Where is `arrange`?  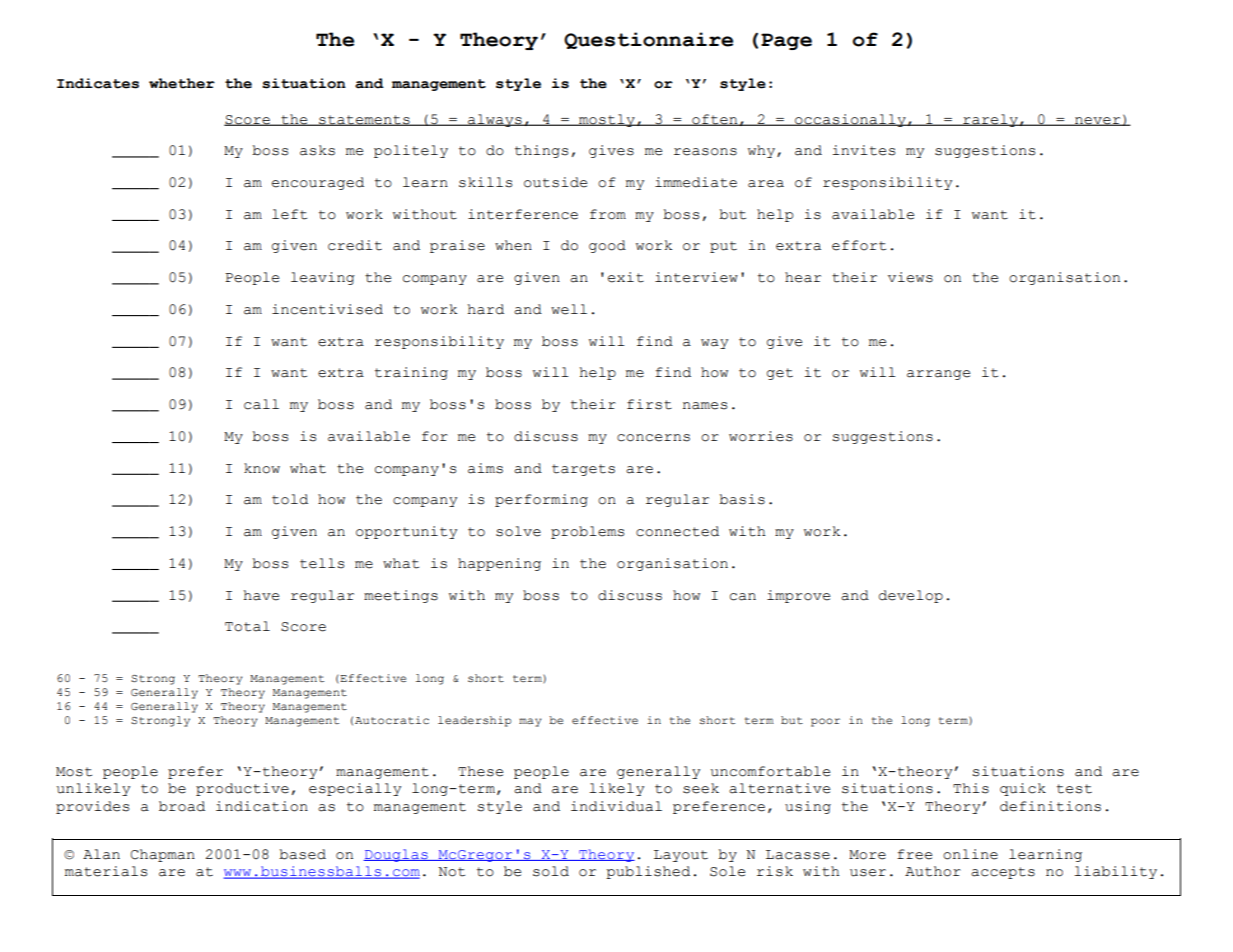 arrange is located at coordinates (938, 375).
